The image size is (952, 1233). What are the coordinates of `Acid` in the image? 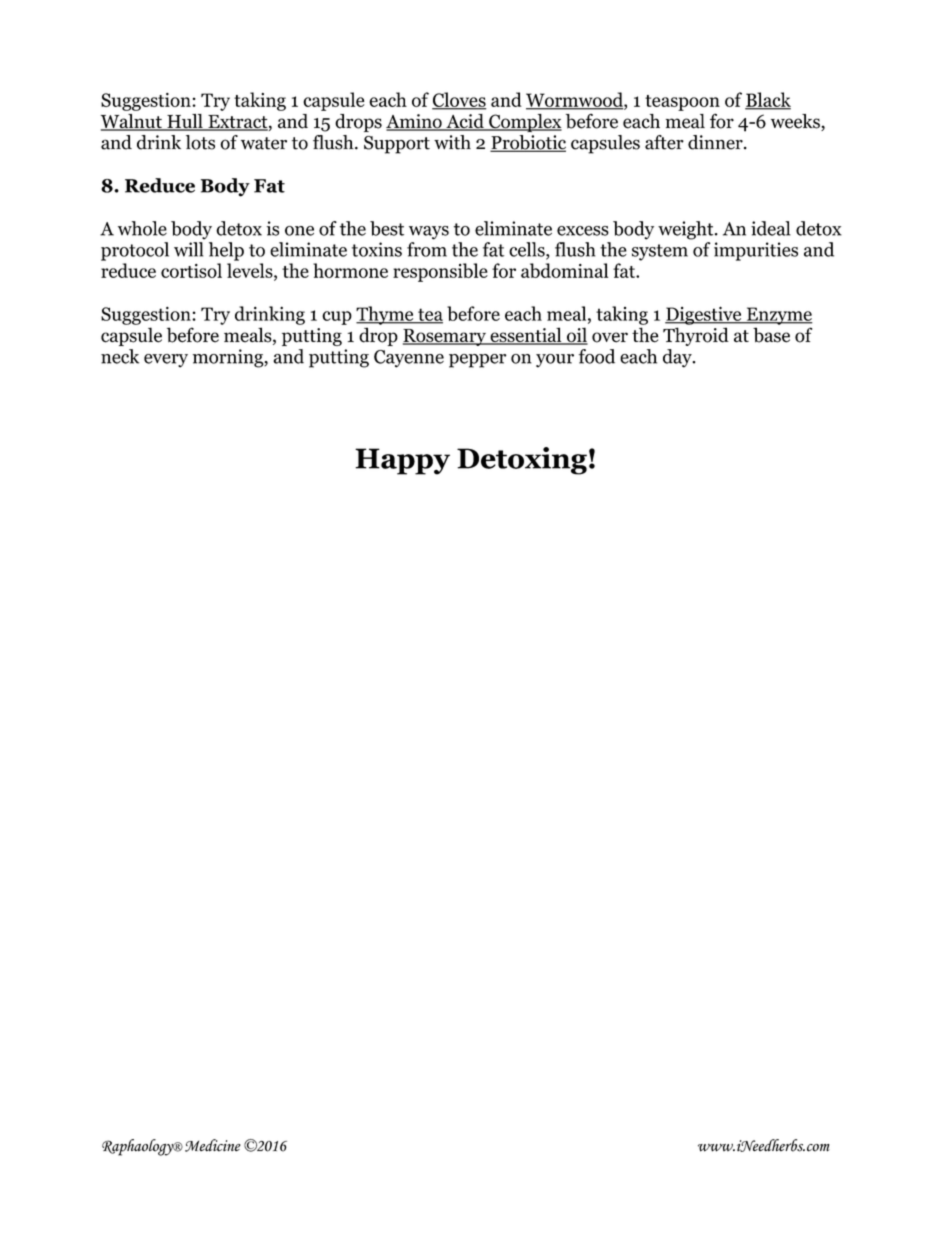 It's located at (465, 122).
